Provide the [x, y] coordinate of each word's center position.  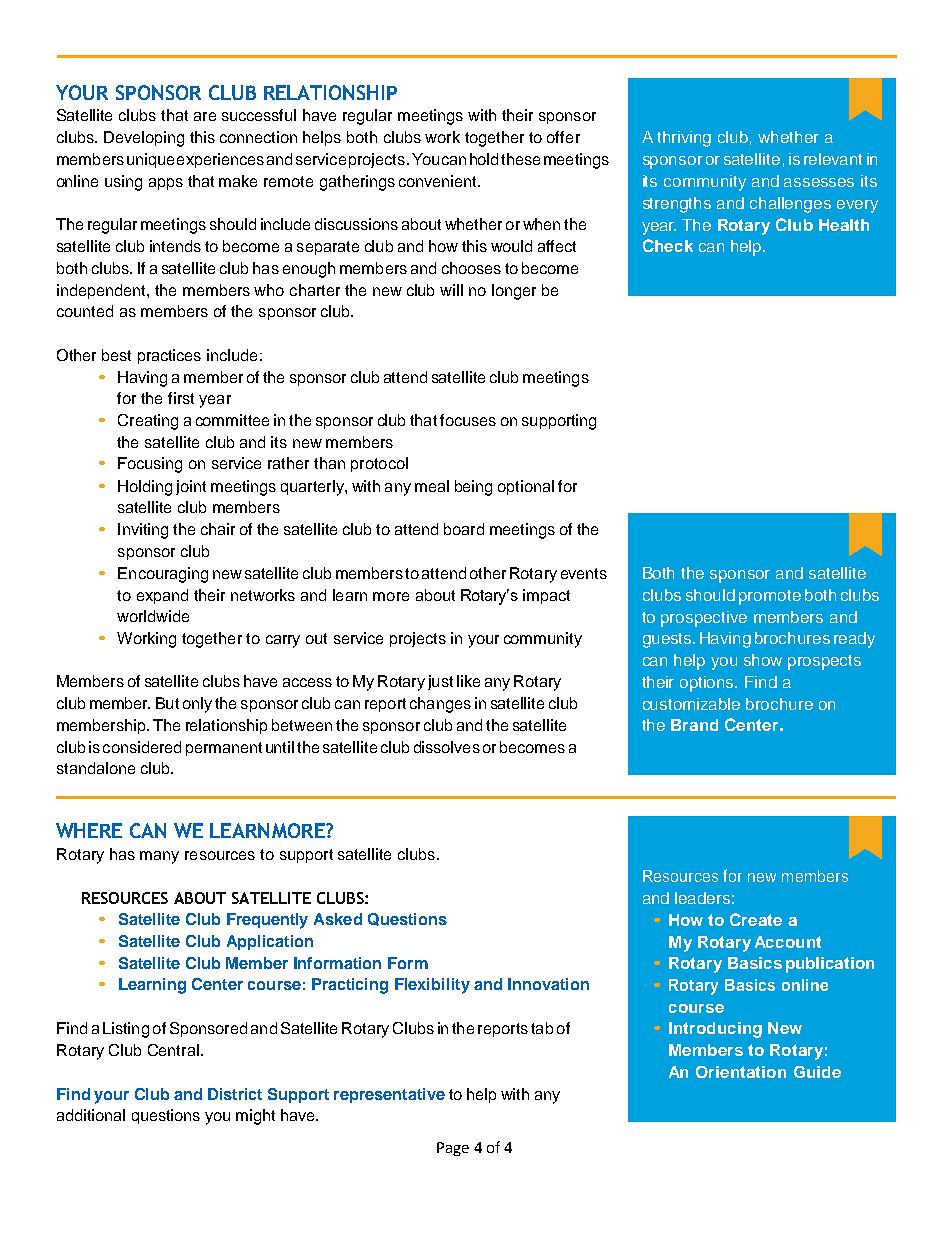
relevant [833, 159]
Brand [694, 725]
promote [770, 597]
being [473, 488]
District [235, 1094]
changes [440, 705]
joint [191, 487]
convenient [439, 181]
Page [453, 1149]
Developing [144, 139]
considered [142, 747]
